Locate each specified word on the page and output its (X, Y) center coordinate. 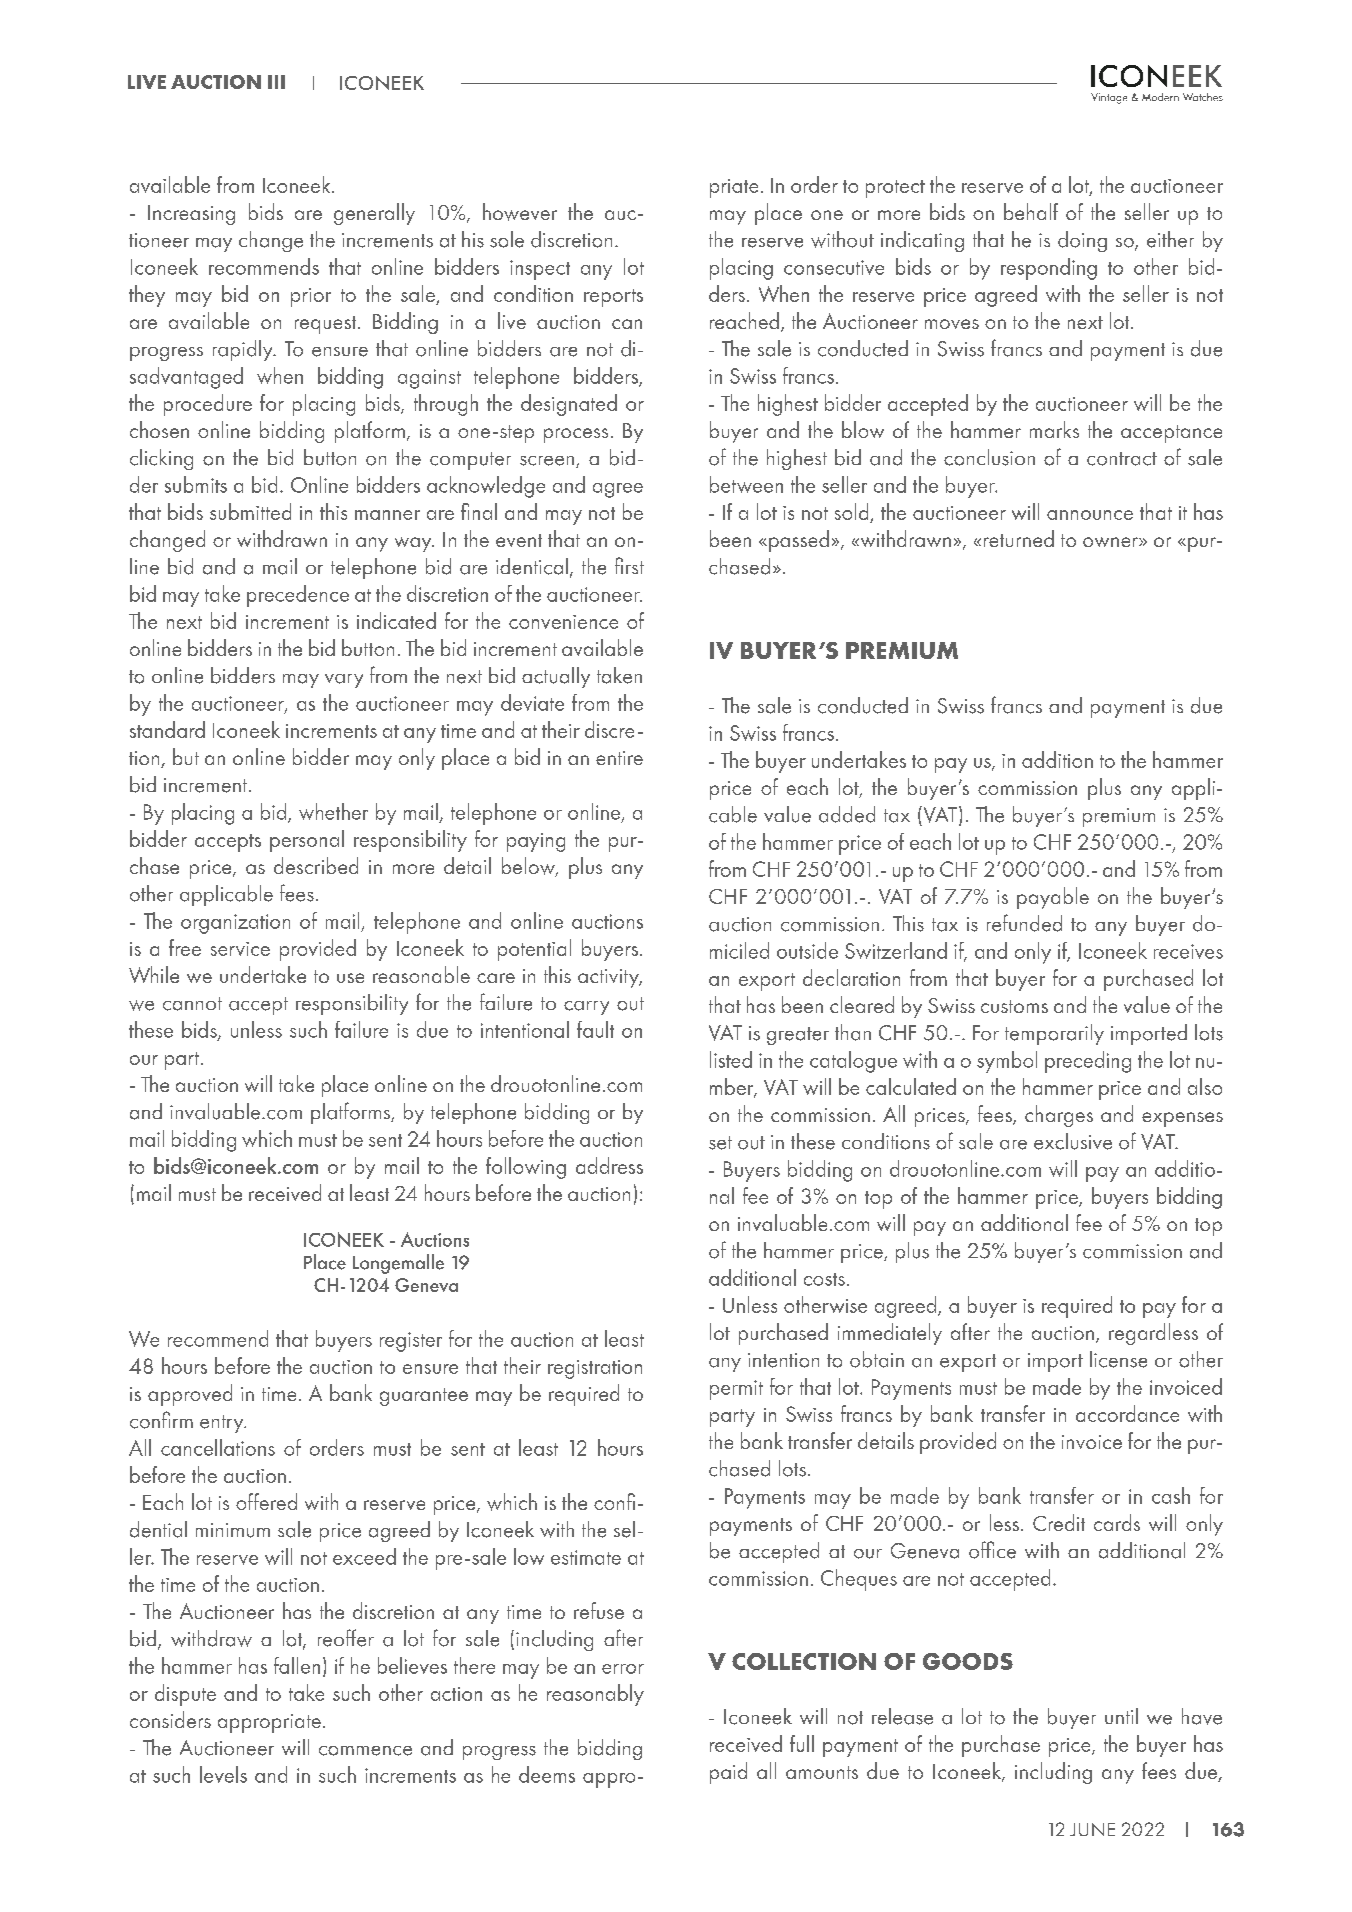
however (520, 212)
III (276, 82)
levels (223, 1774)
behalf (1031, 211)
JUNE (1092, 1829)
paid (728, 1773)
